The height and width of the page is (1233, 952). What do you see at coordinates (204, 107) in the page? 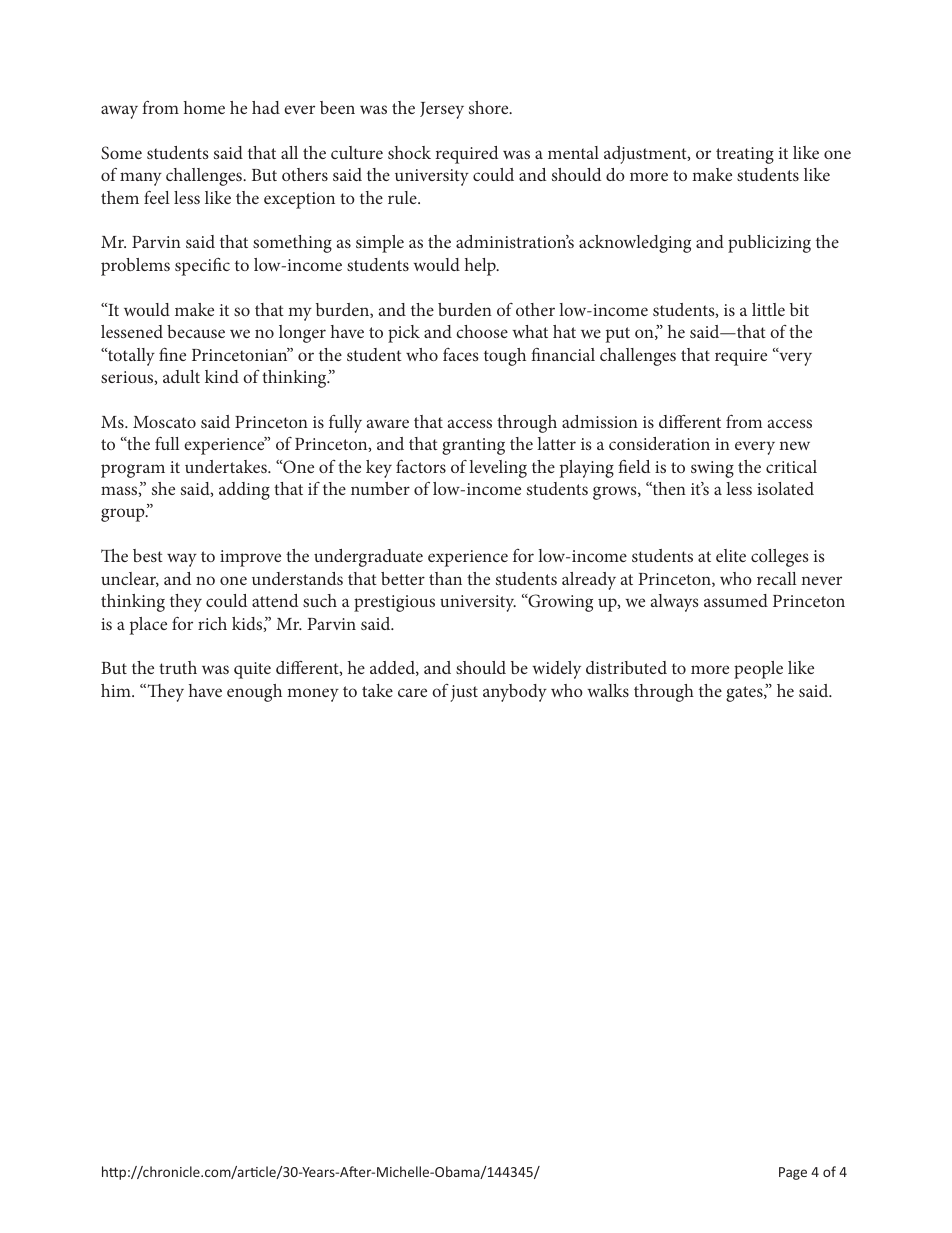
I see `home` at bounding box center [204, 107].
